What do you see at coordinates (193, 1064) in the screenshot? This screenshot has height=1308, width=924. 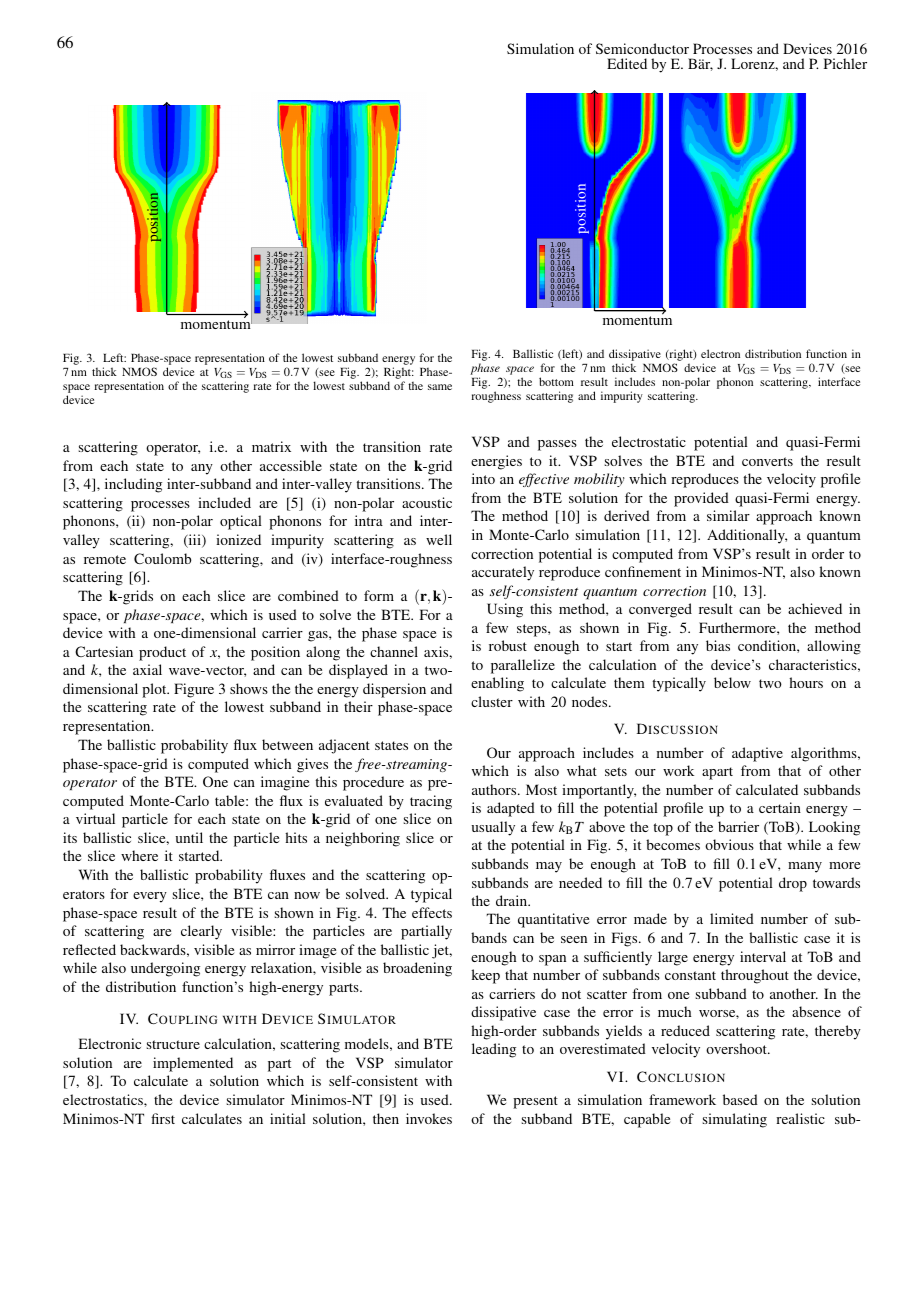 I see `implemented` at bounding box center [193, 1064].
